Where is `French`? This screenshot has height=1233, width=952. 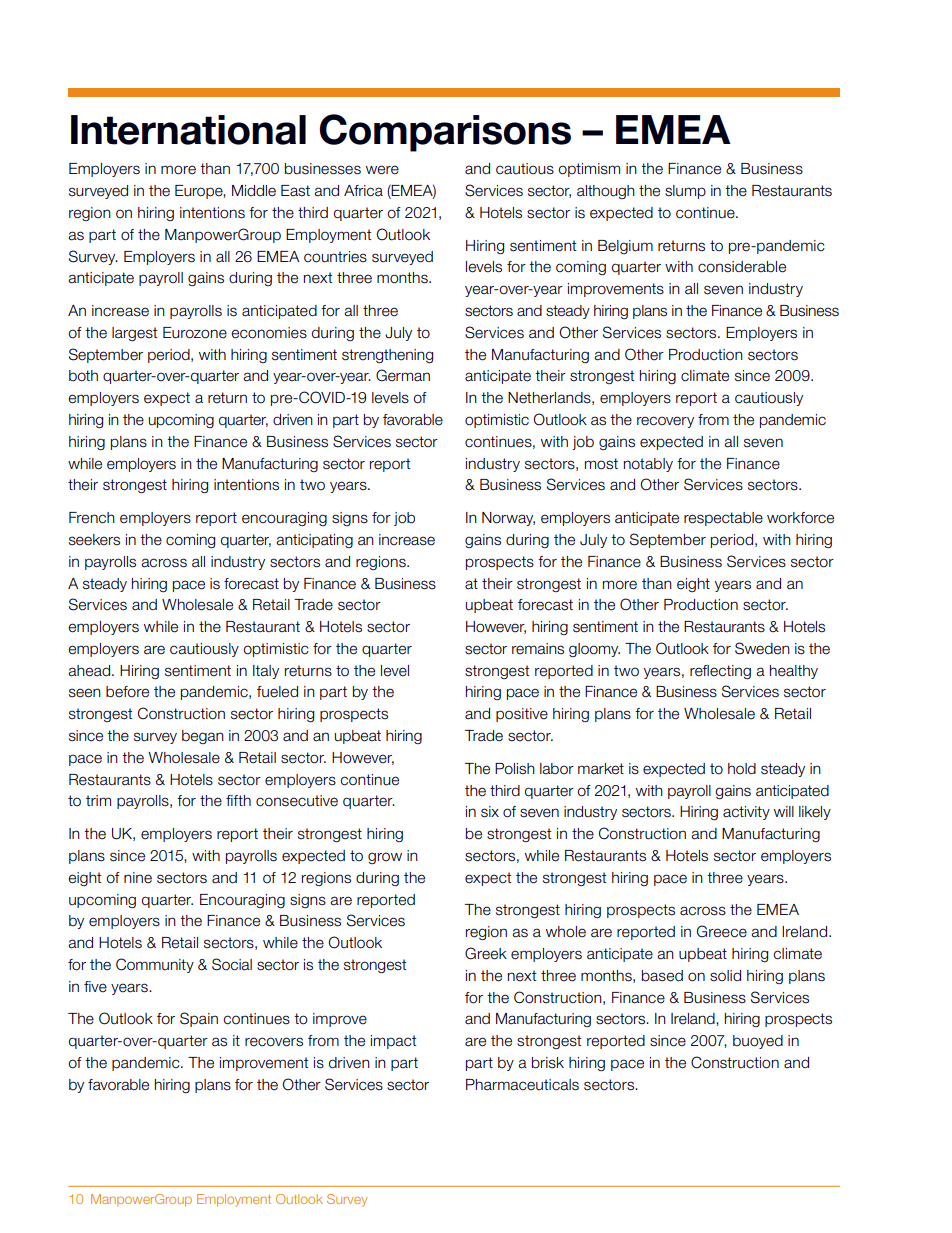 French is located at coordinates (92, 518).
